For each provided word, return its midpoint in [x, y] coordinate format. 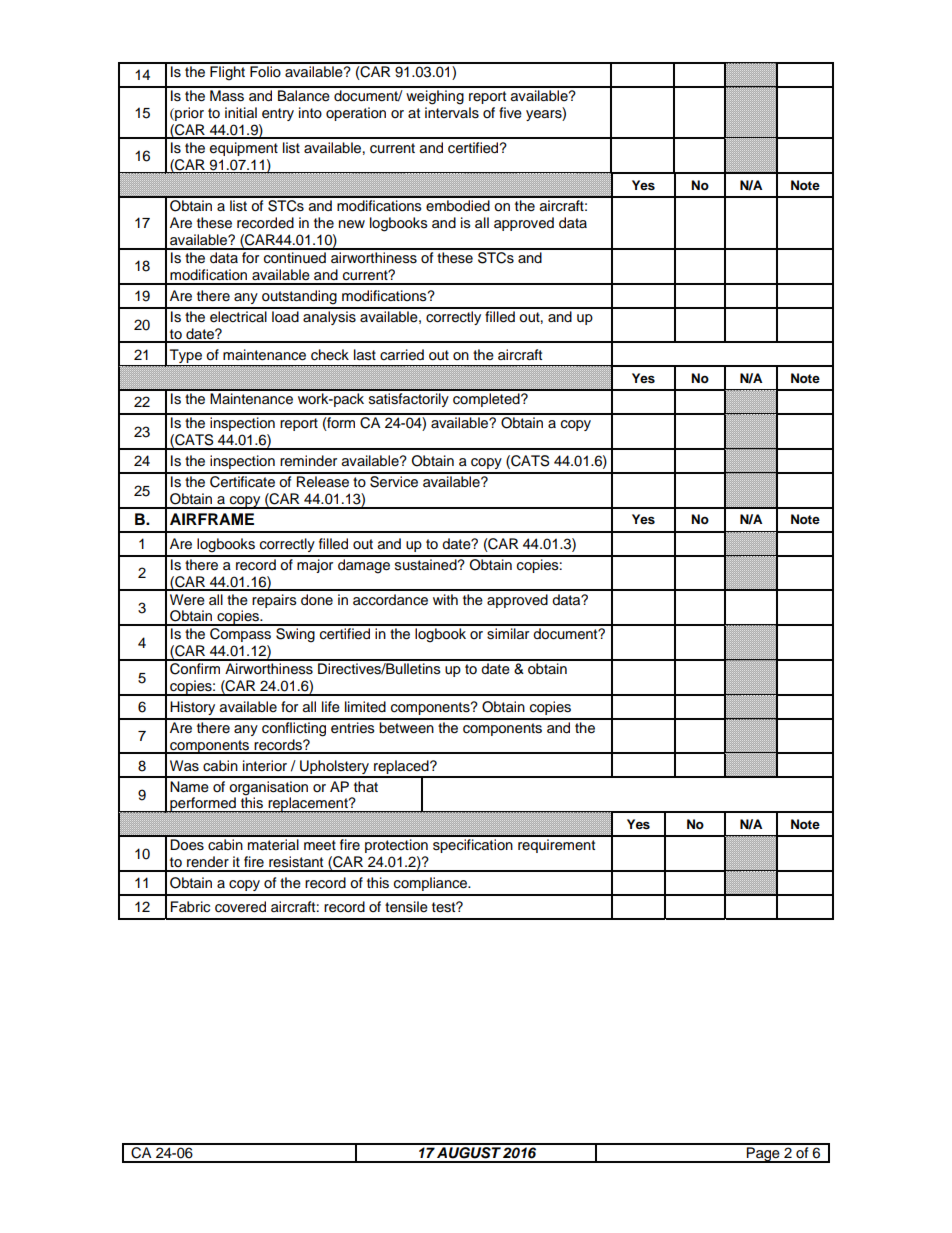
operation [356, 114]
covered [240, 907]
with [445, 599]
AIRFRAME [212, 519]
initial [241, 113]
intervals [452, 113]
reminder [308, 461]
